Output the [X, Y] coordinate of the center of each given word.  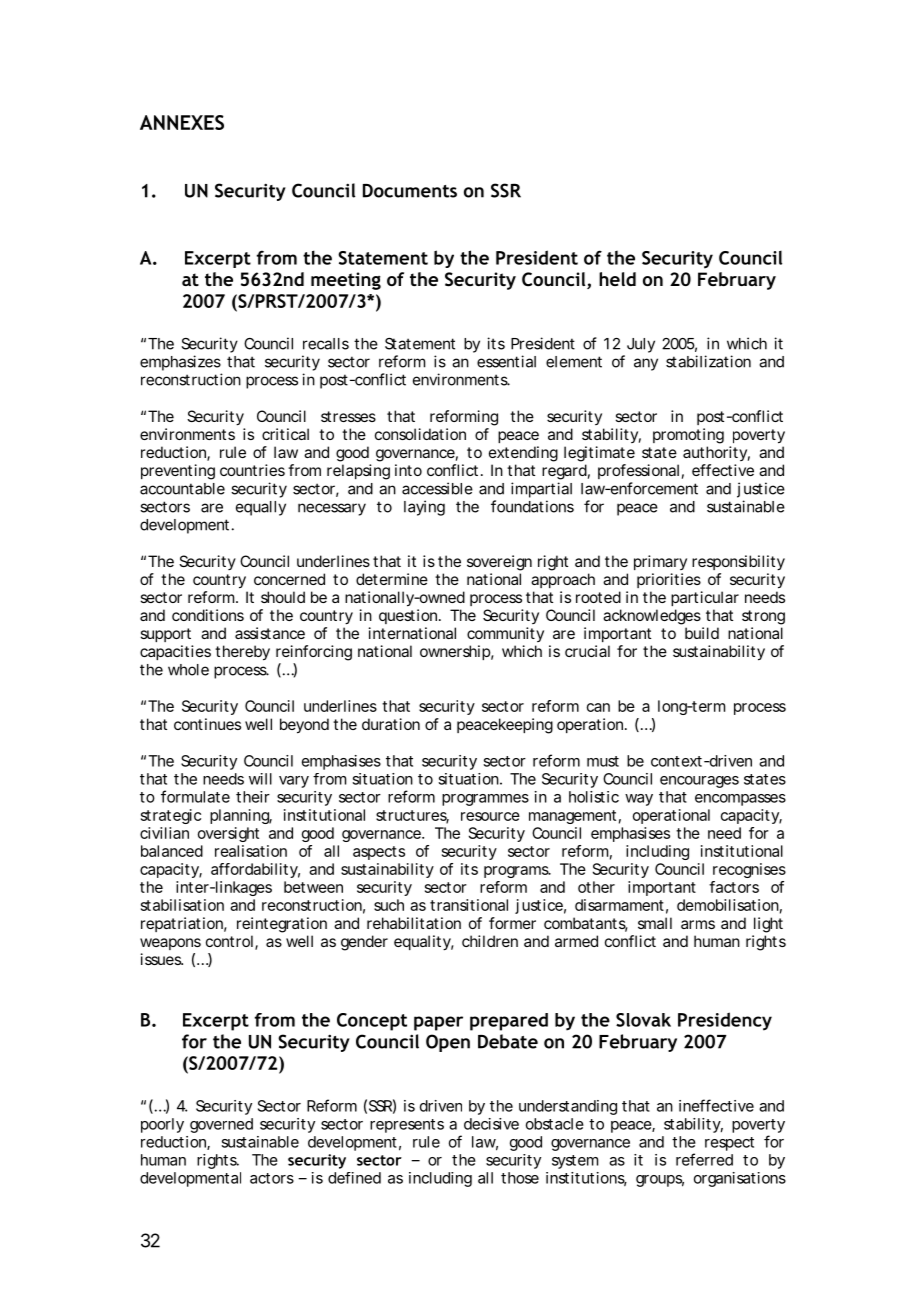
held [617, 279]
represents [407, 1126]
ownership [455, 652]
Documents [410, 191]
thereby [242, 653]
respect [729, 1144]
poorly [162, 1125]
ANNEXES [182, 122]
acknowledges [652, 617]
